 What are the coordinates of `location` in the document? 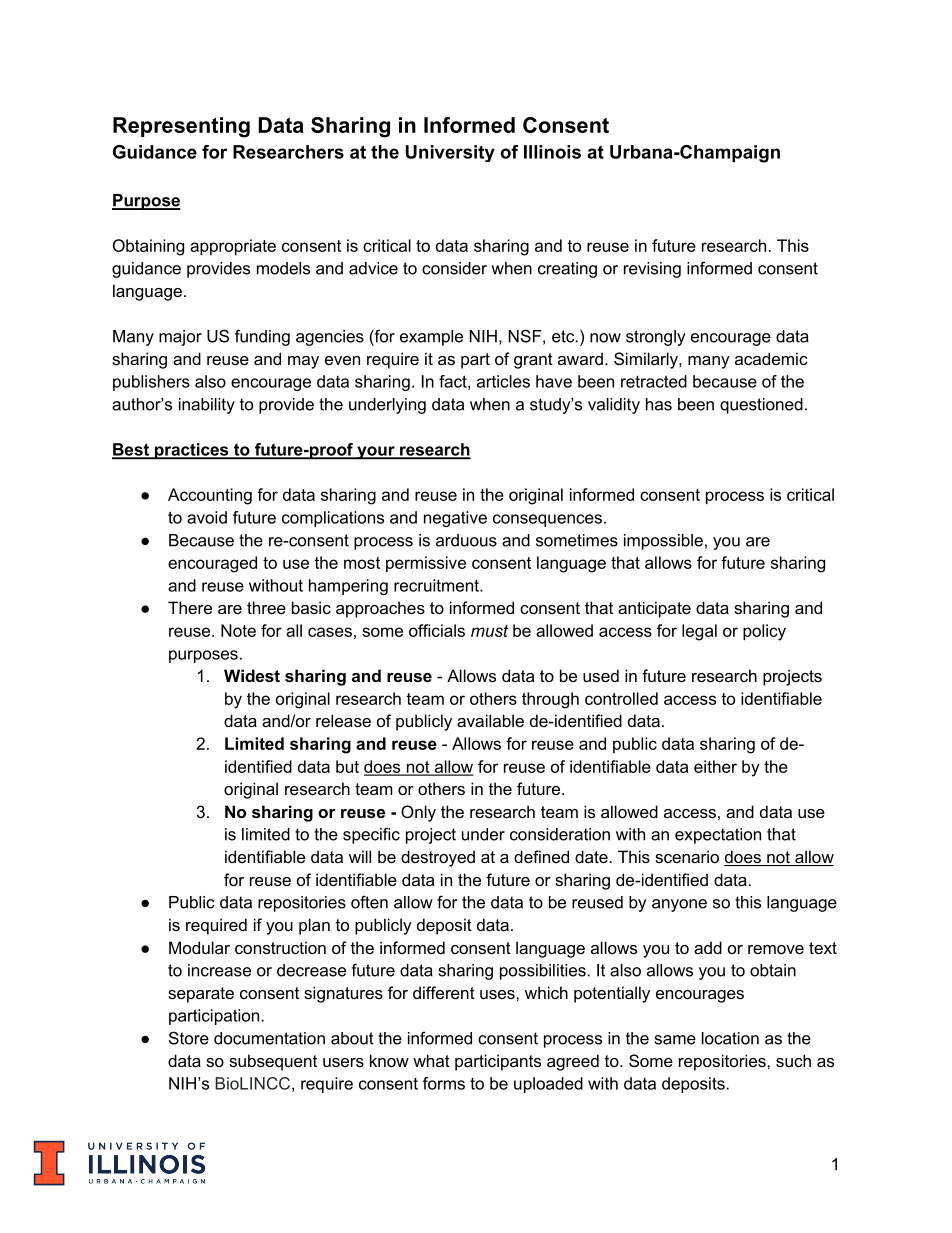 It's located at (730, 1038).
